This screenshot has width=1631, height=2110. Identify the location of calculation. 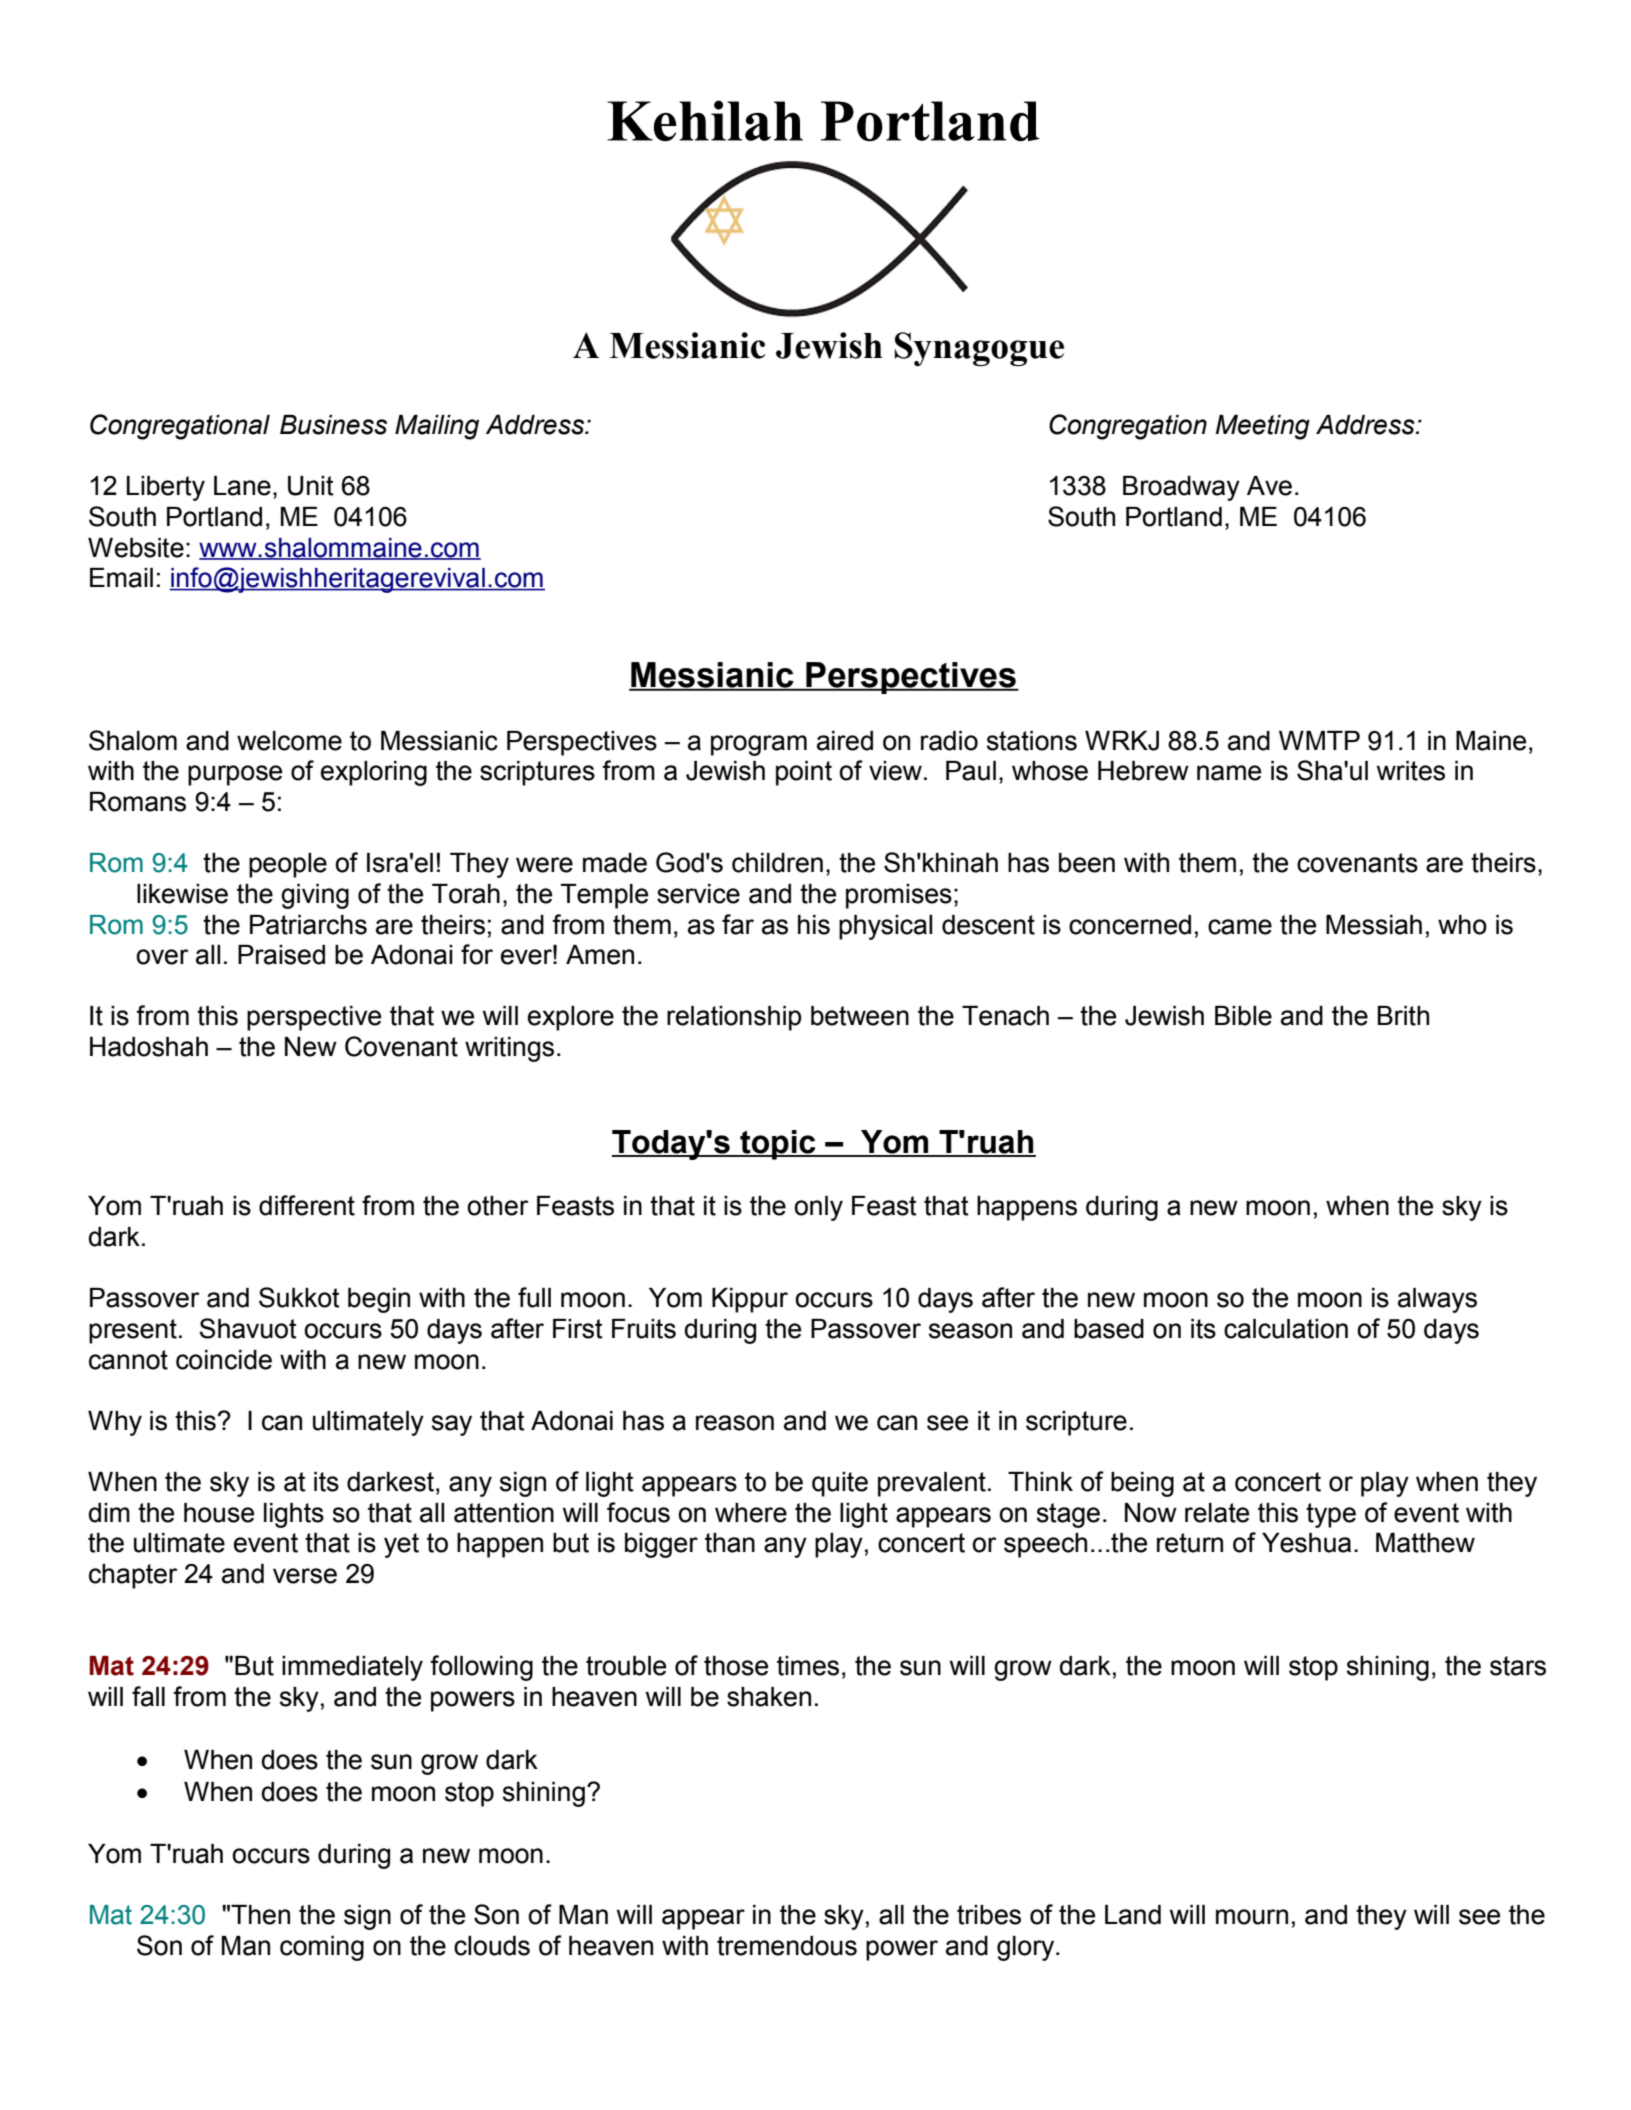
(1286, 1329).
